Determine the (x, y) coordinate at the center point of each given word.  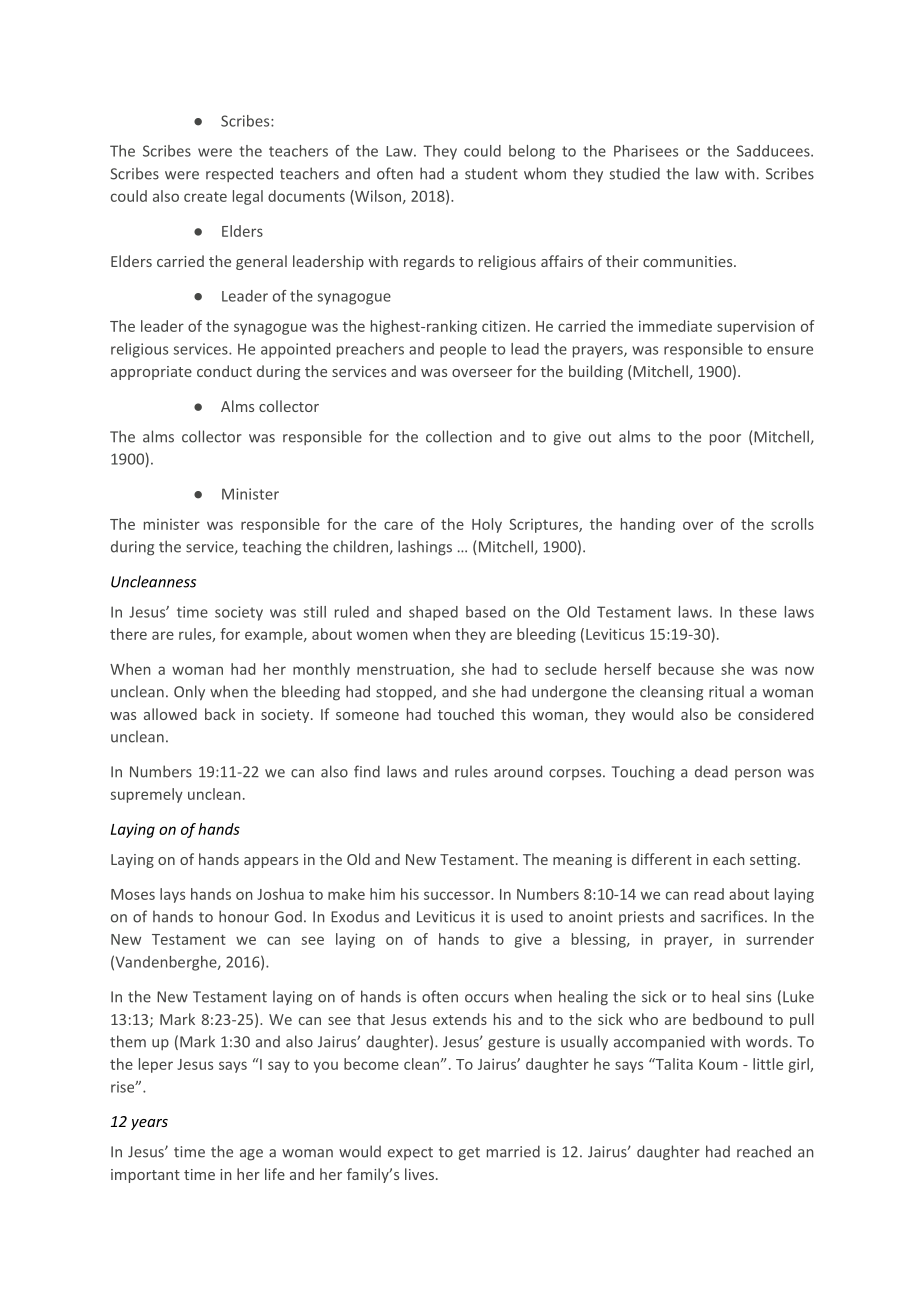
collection (459, 436)
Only (189, 693)
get (469, 1154)
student (491, 173)
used (527, 916)
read (709, 894)
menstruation (404, 670)
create (205, 197)
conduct (224, 371)
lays (172, 895)
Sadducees (774, 151)
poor (725, 440)
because (686, 669)
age (251, 1155)
